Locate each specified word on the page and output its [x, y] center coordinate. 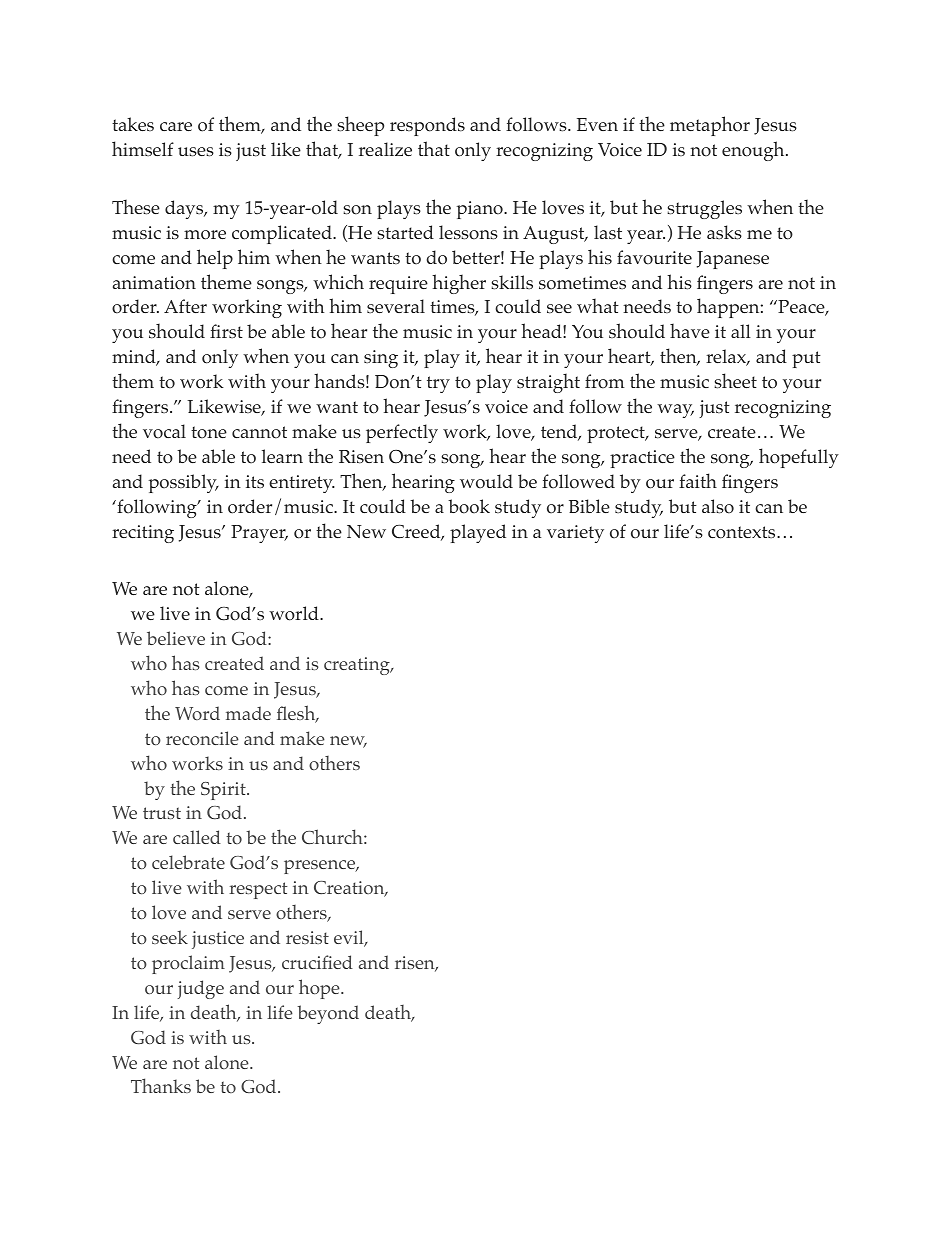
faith [698, 480]
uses [196, 152]
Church [333, 836]
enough [754, 151]
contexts [743, 532]
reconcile [202, 738]
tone [209, 432]
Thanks [161, 1085]
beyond [328, 1014]
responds [427, 126]
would [486, 481]
